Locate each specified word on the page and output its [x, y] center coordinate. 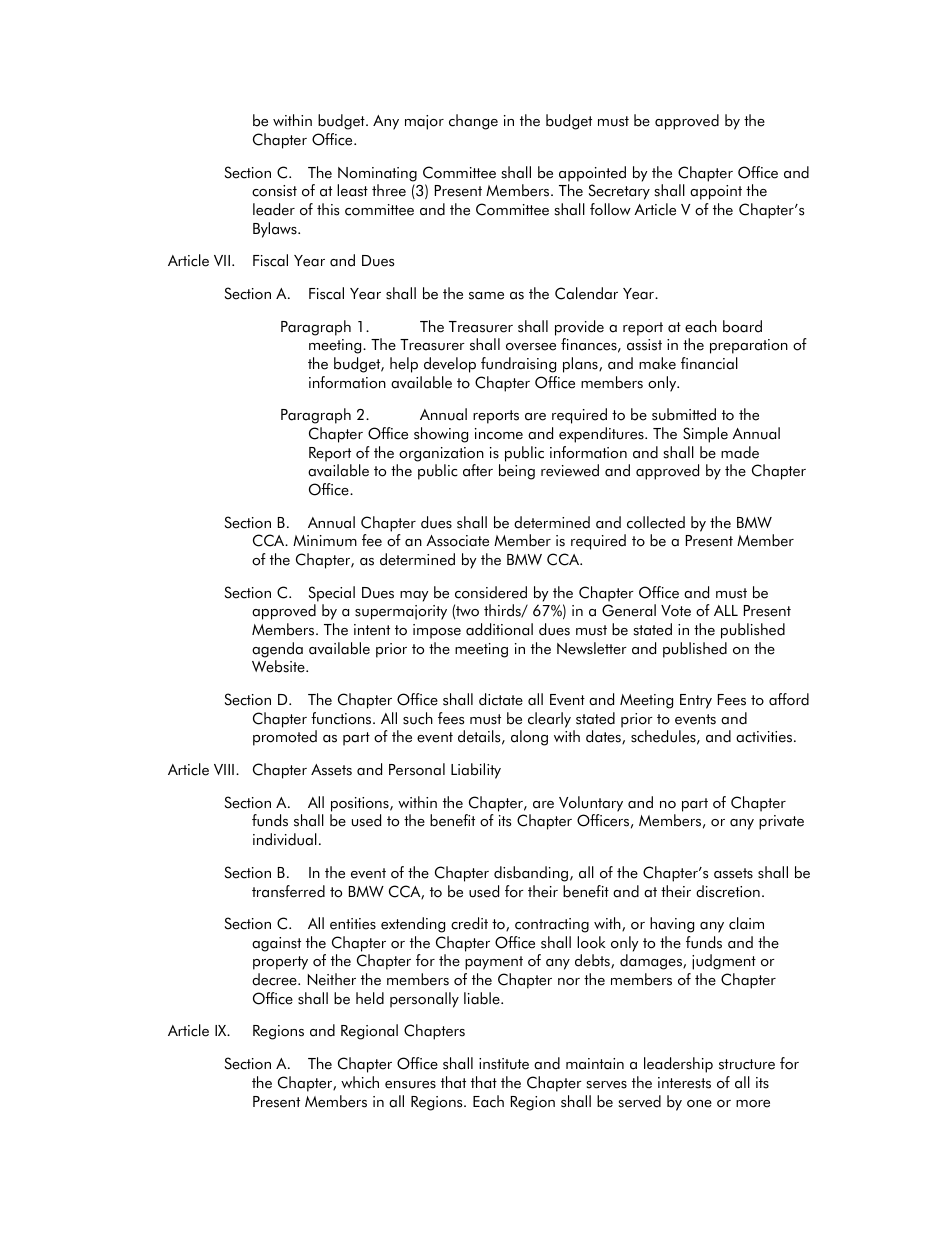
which [360, 1082]
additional [499, 629]
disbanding [532, 874]
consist [274, 191]
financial [709, 363]
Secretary [619, 192]
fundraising [518, 365]
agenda [277, 650]
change [473, 122]
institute [504, 1064]
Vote [676, 611]
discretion [728, 891]
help [404, 365]
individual [285, 839]
